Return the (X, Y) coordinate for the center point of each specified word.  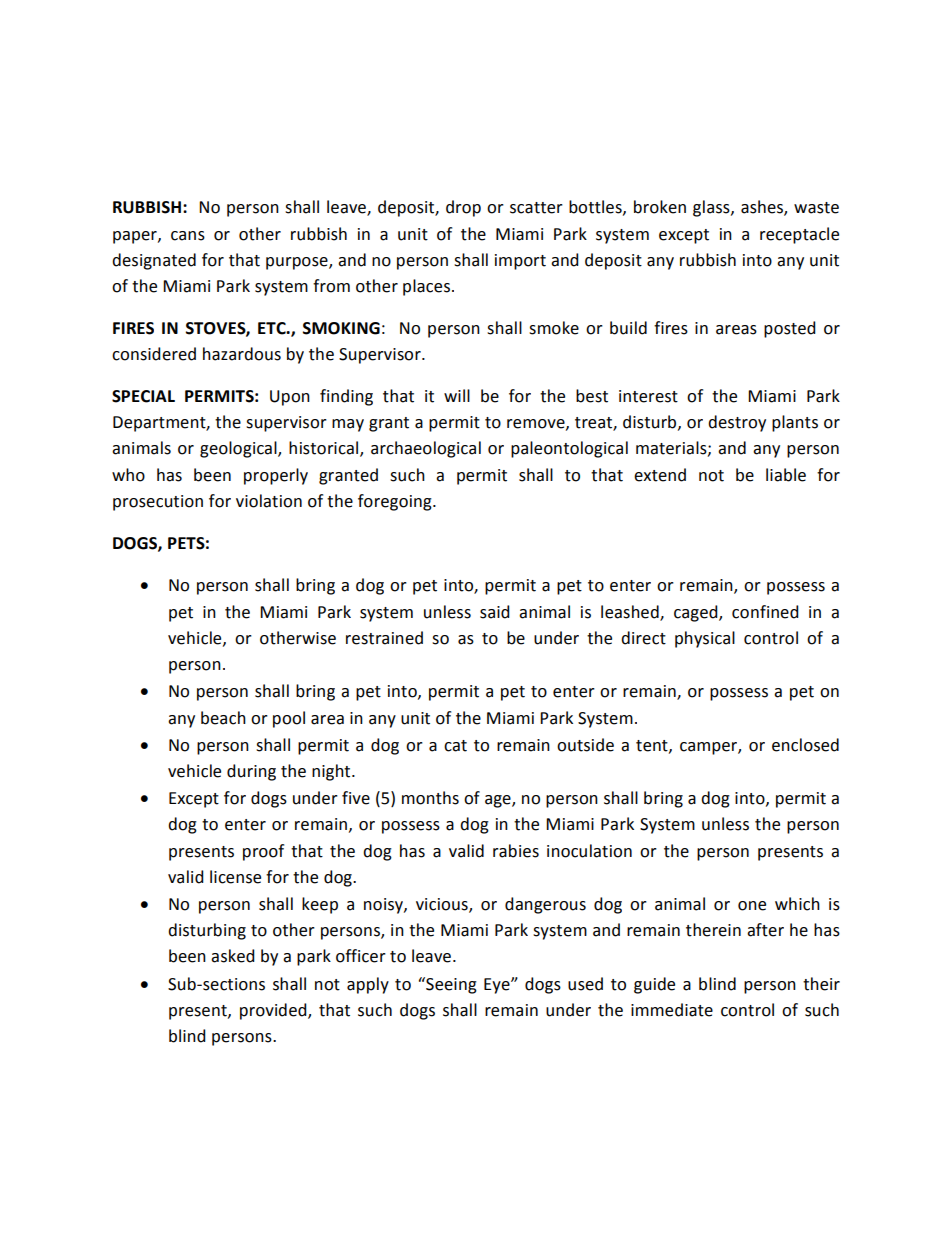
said (495, 612)
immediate (672, 1010)
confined (765, 612)
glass (712, 208)
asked (233, 956)
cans (188, 236)
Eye (498, 986)
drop (463, 208)
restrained (384, 638)
